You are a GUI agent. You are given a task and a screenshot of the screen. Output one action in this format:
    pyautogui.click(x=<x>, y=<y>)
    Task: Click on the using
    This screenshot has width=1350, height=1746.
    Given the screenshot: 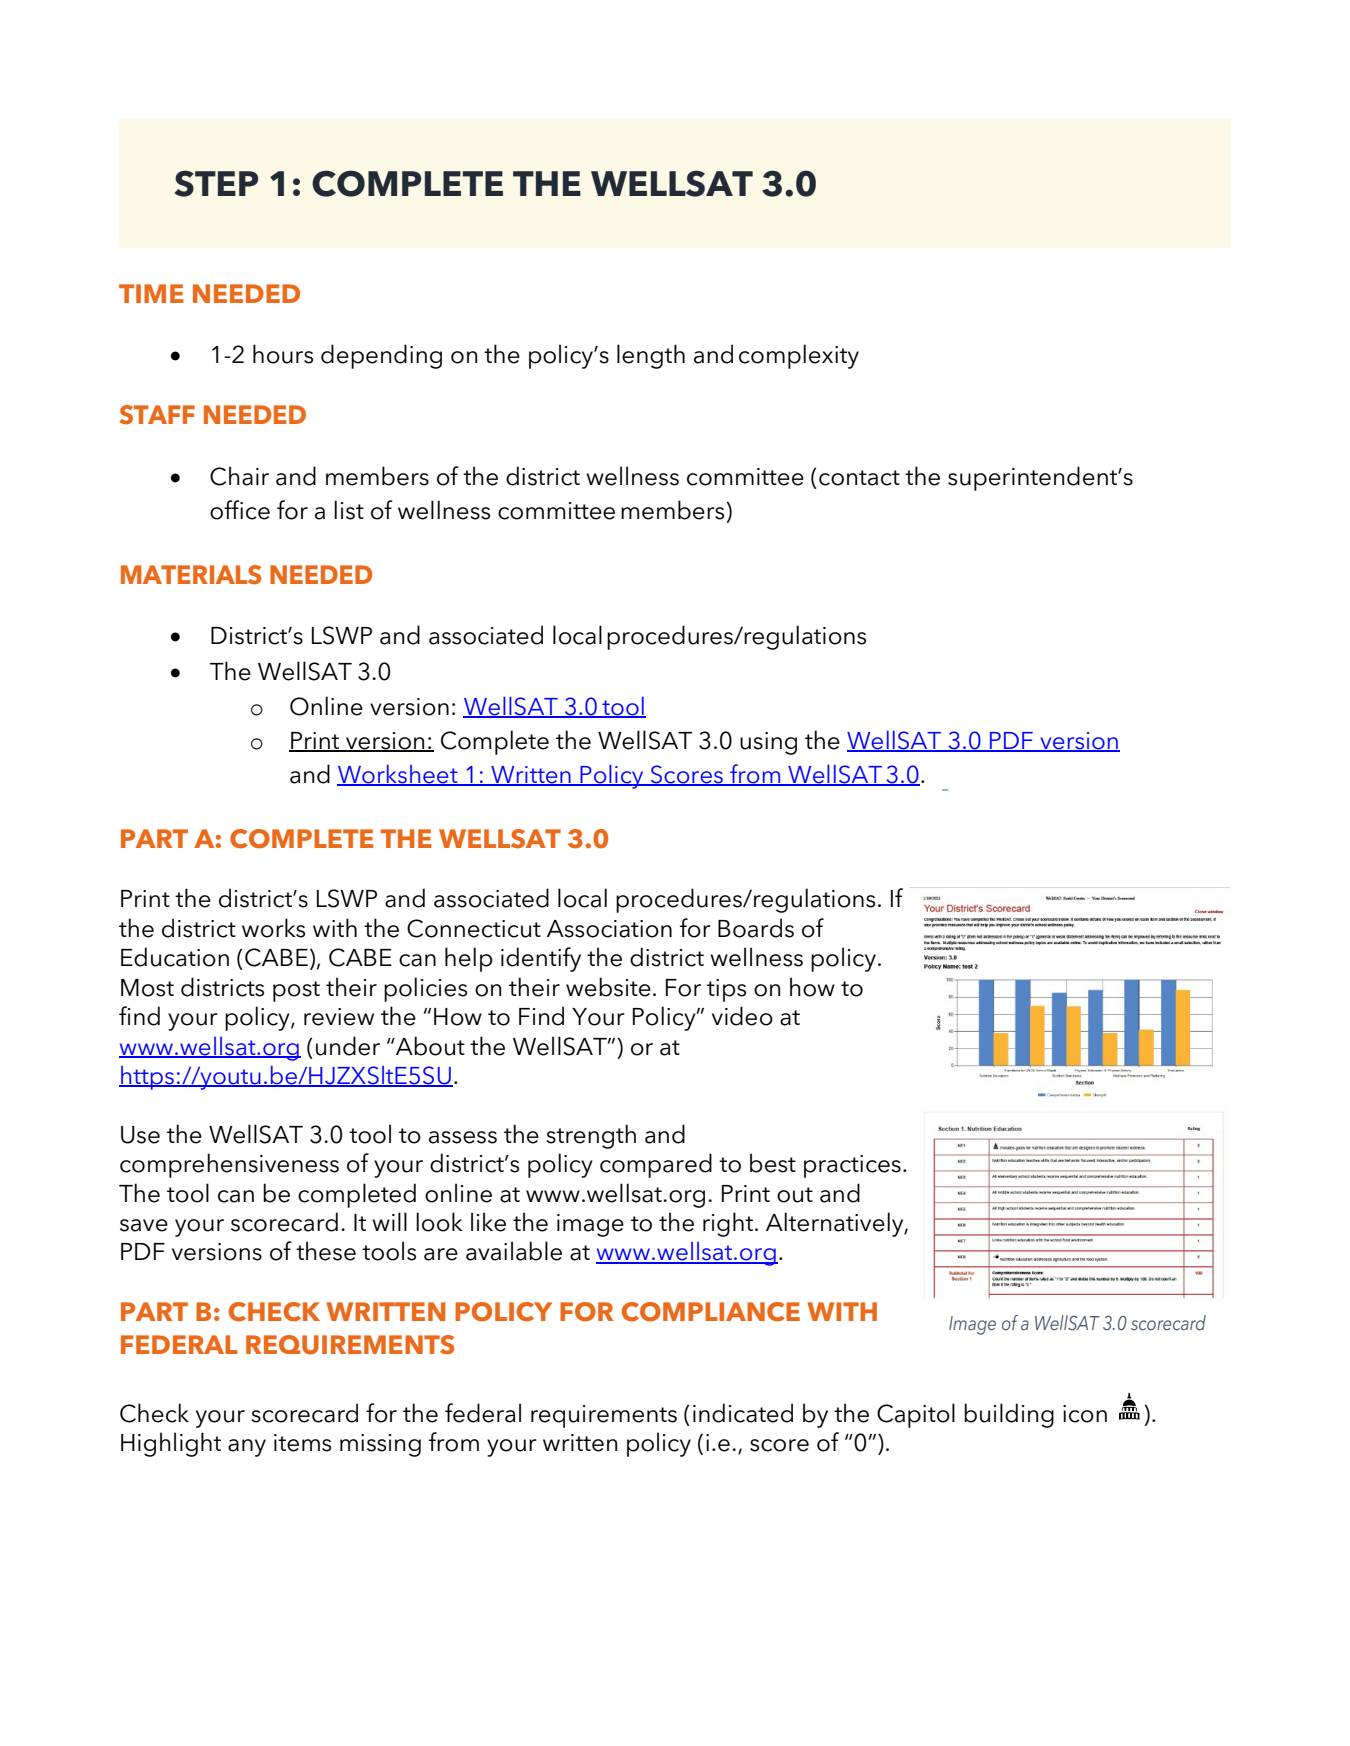 What is the action you would take?
    pyautogui.click(x=768, y=743)
